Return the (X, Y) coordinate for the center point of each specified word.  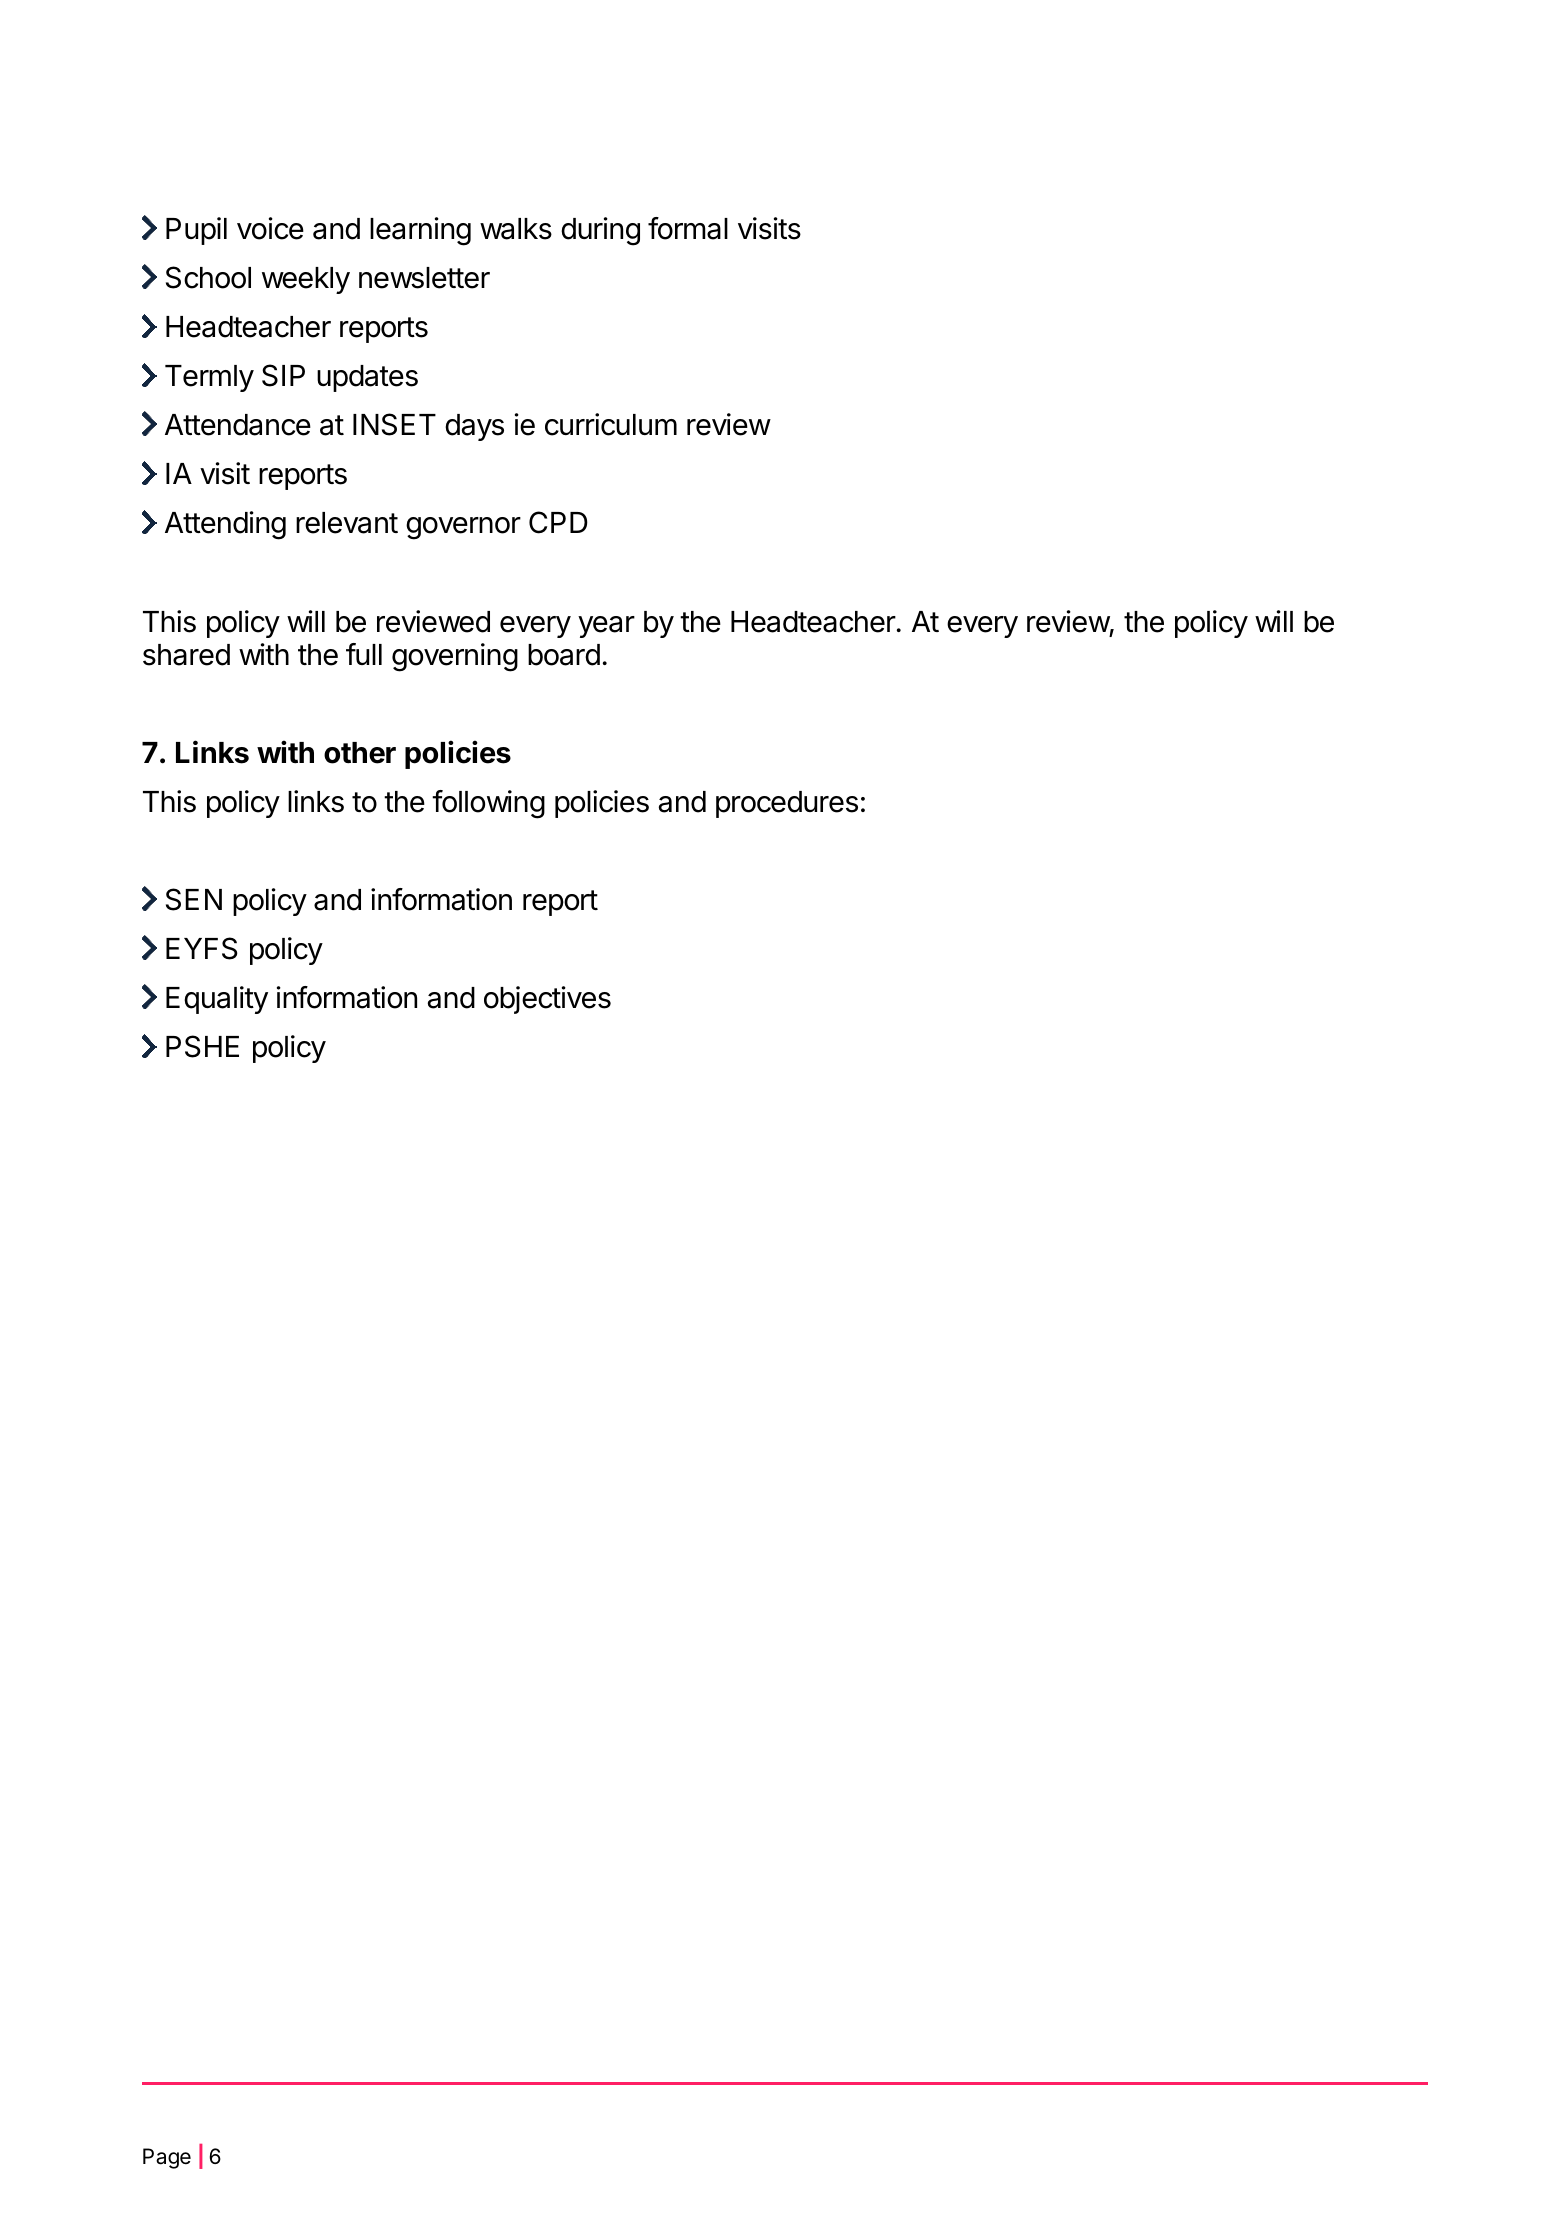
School (208, 277)
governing (455, 657)
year (606, 627)
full (364, 654)
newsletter (424, 278)
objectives (547, 1000)
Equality (217, 1000)
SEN (194, 899)
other (360, 753)
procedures (787, 804)
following (488, 804)
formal (688, 228)
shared (186, 655)
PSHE (202, 1046)
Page (167, 2158)
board (564, 655)
